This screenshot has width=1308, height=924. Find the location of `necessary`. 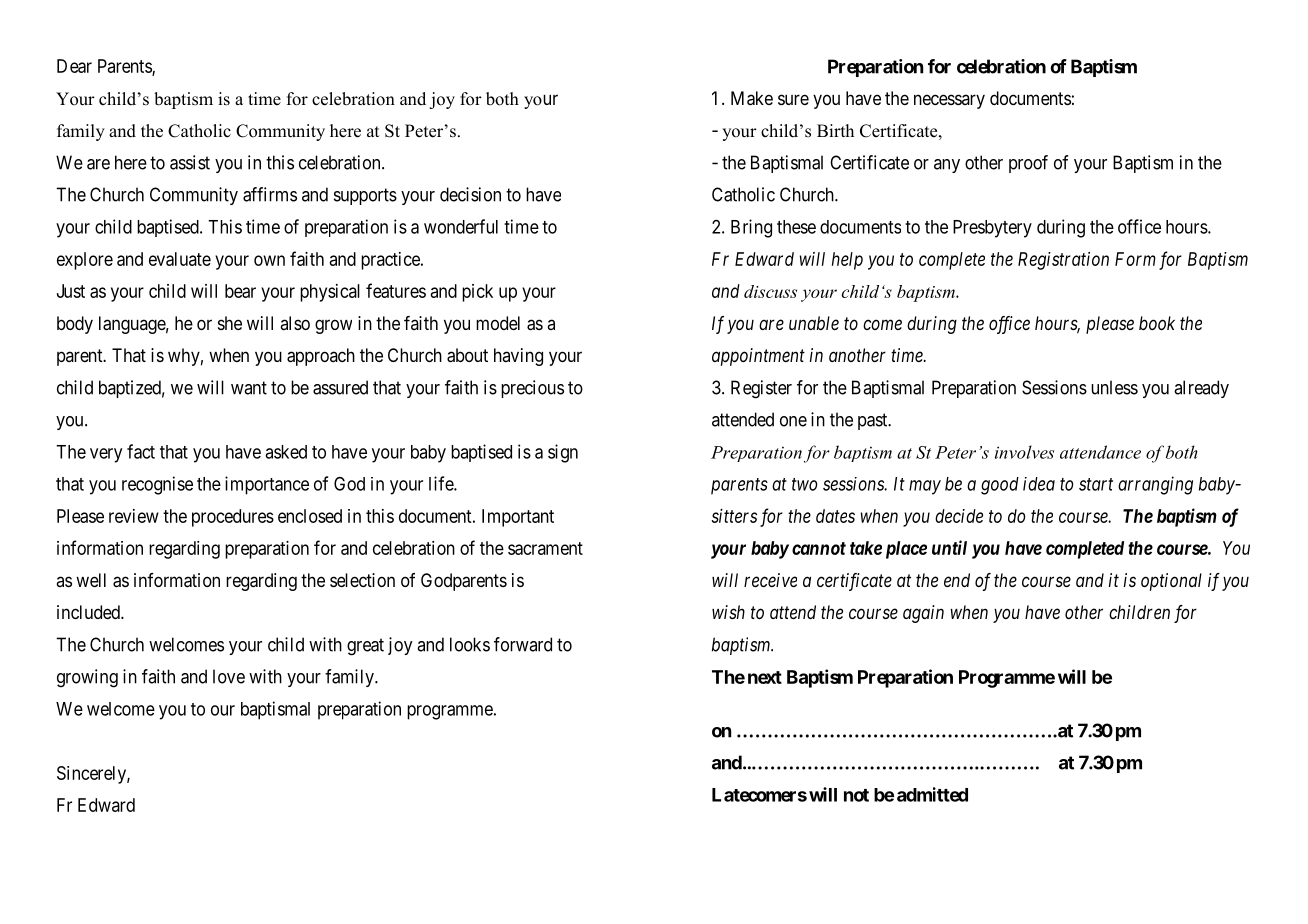

necessary is located at coordinates (949, 101).
